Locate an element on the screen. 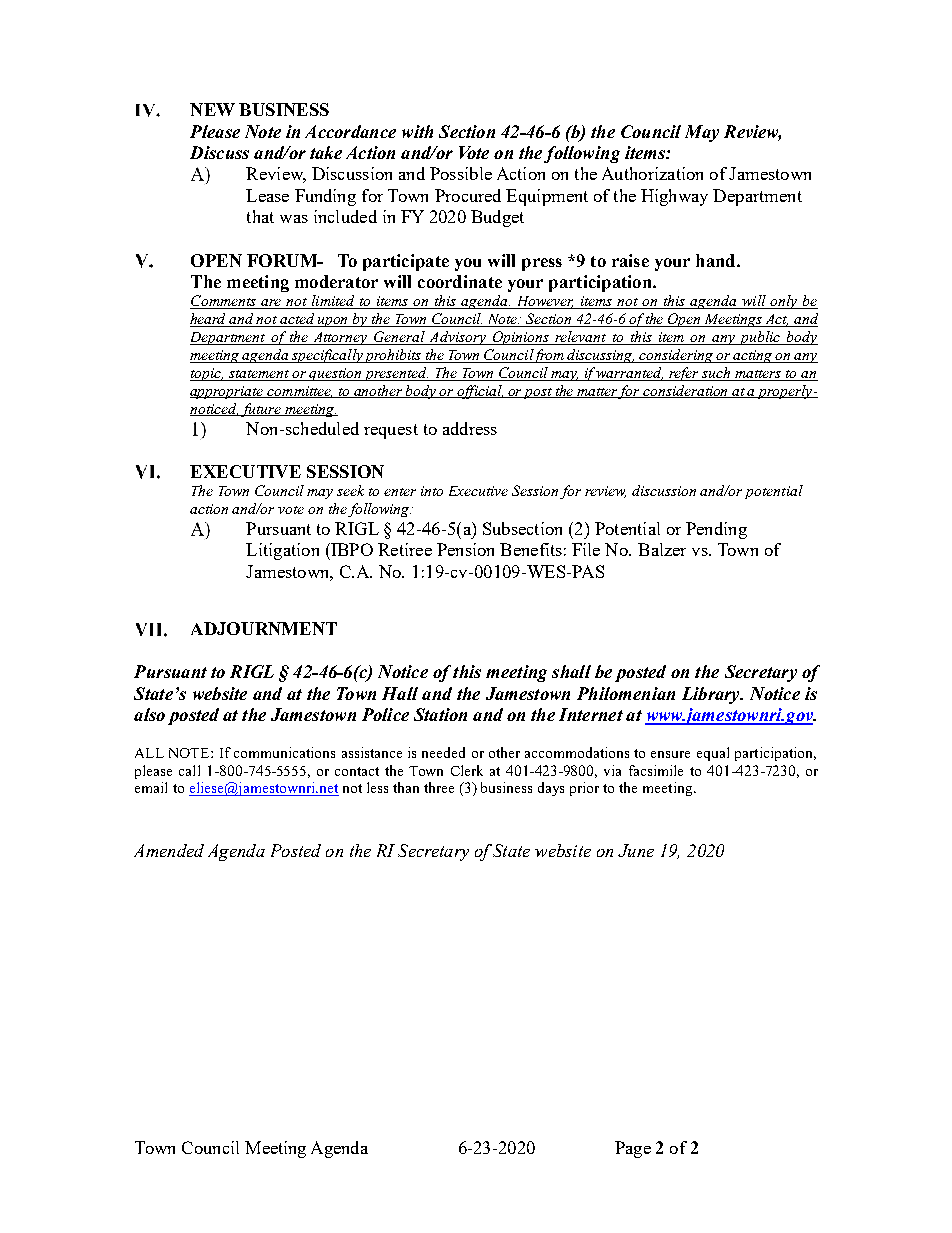 The height and width of the screenshot is (1233, 952). Library is located at coordinates (712, 695).
